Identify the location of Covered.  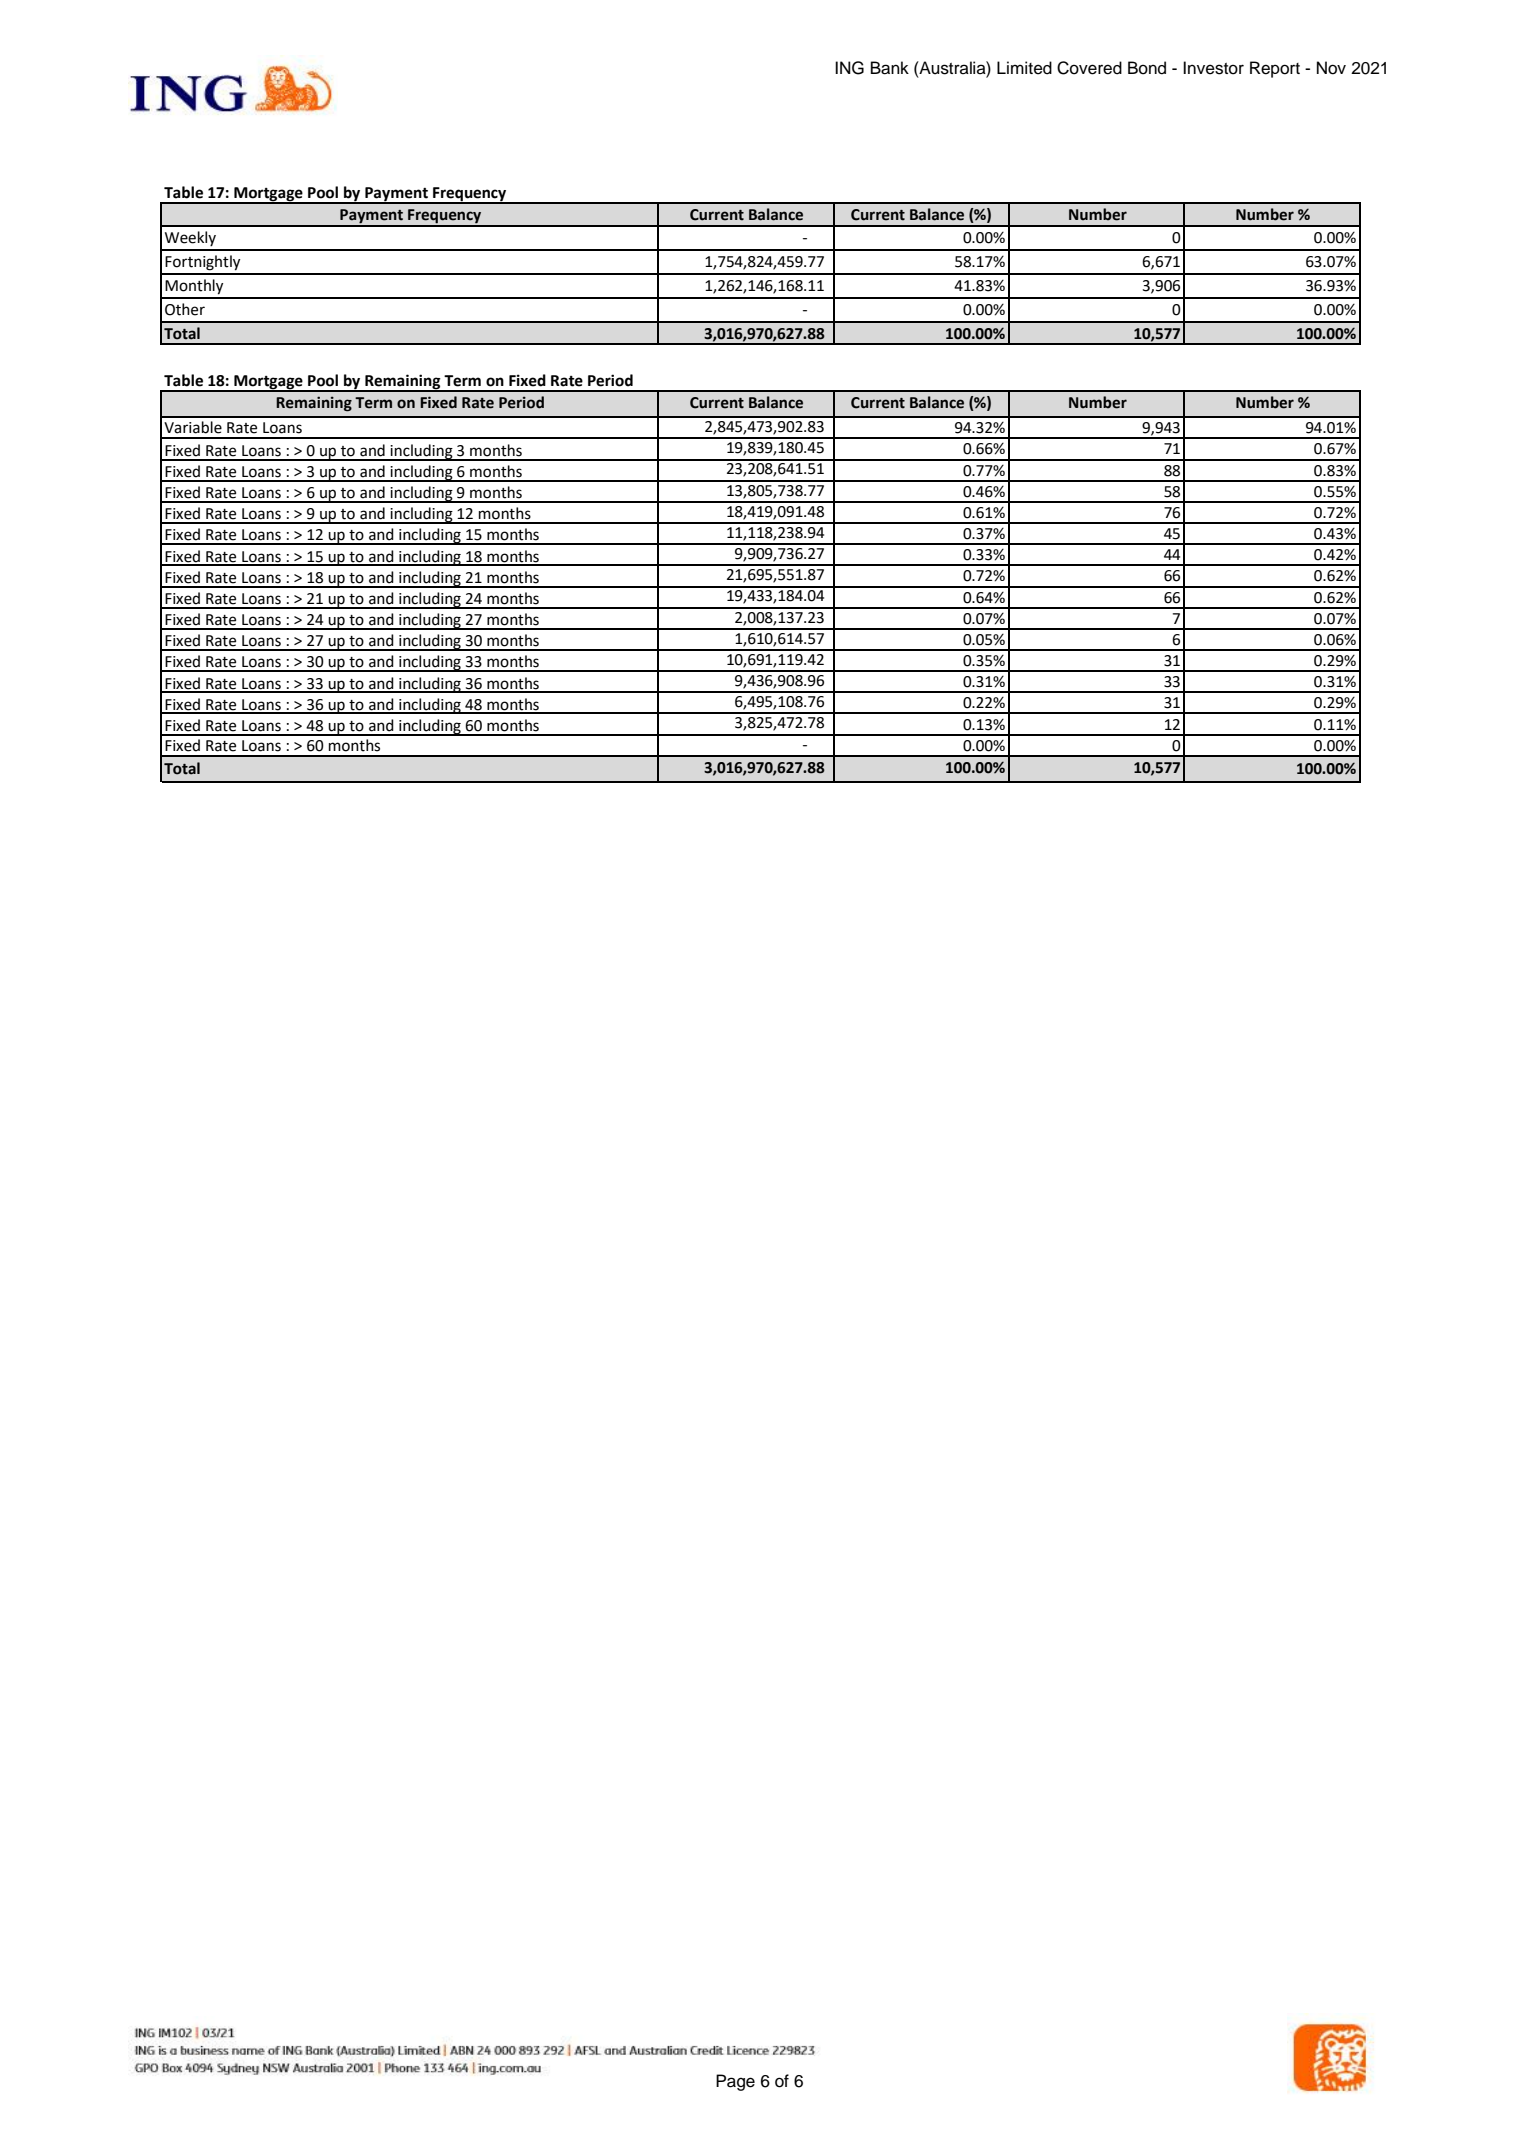
(1089, 68).
